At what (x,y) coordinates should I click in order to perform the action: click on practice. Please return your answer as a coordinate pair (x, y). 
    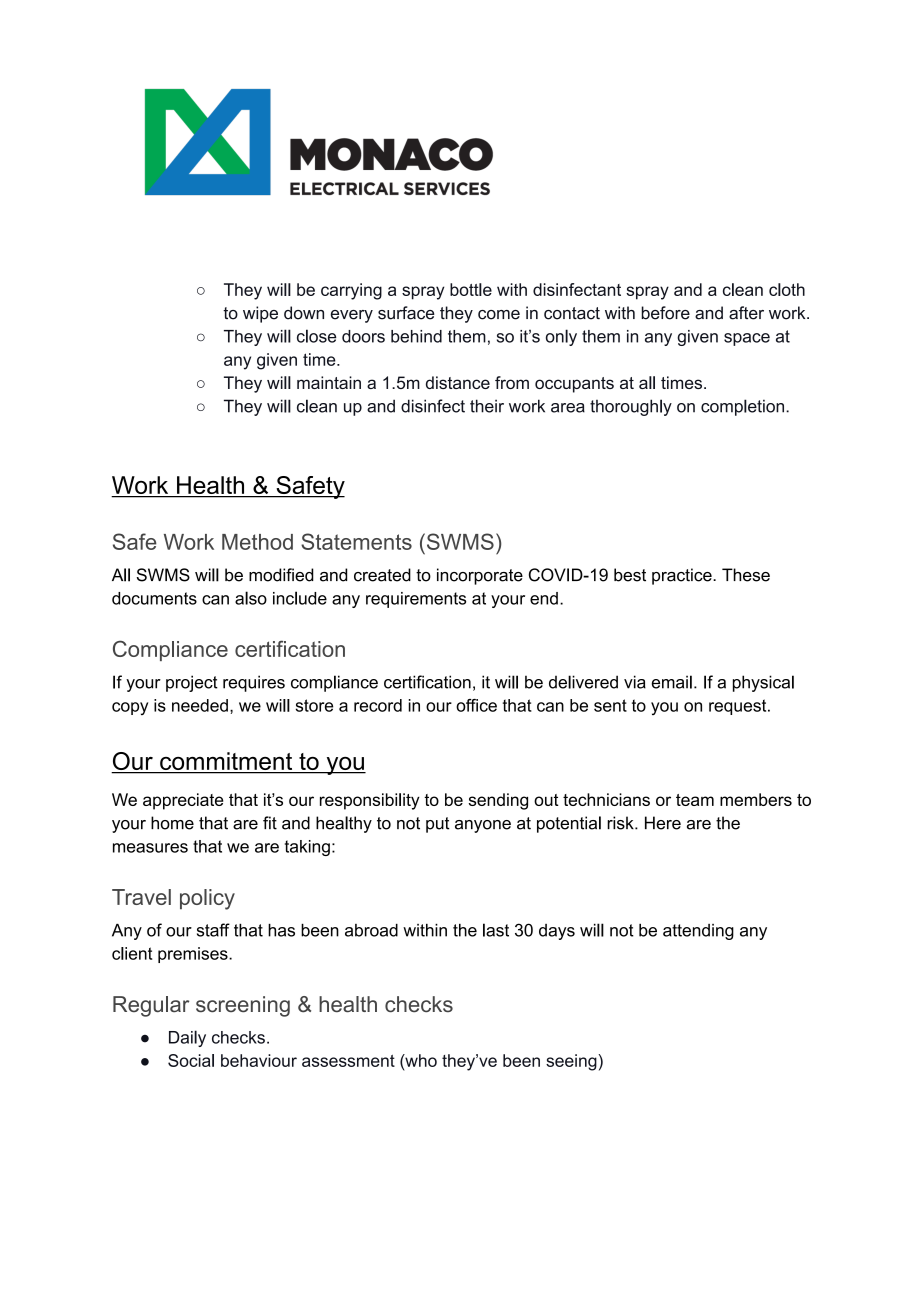
    Looking at the image, I should click on (683, 576).
